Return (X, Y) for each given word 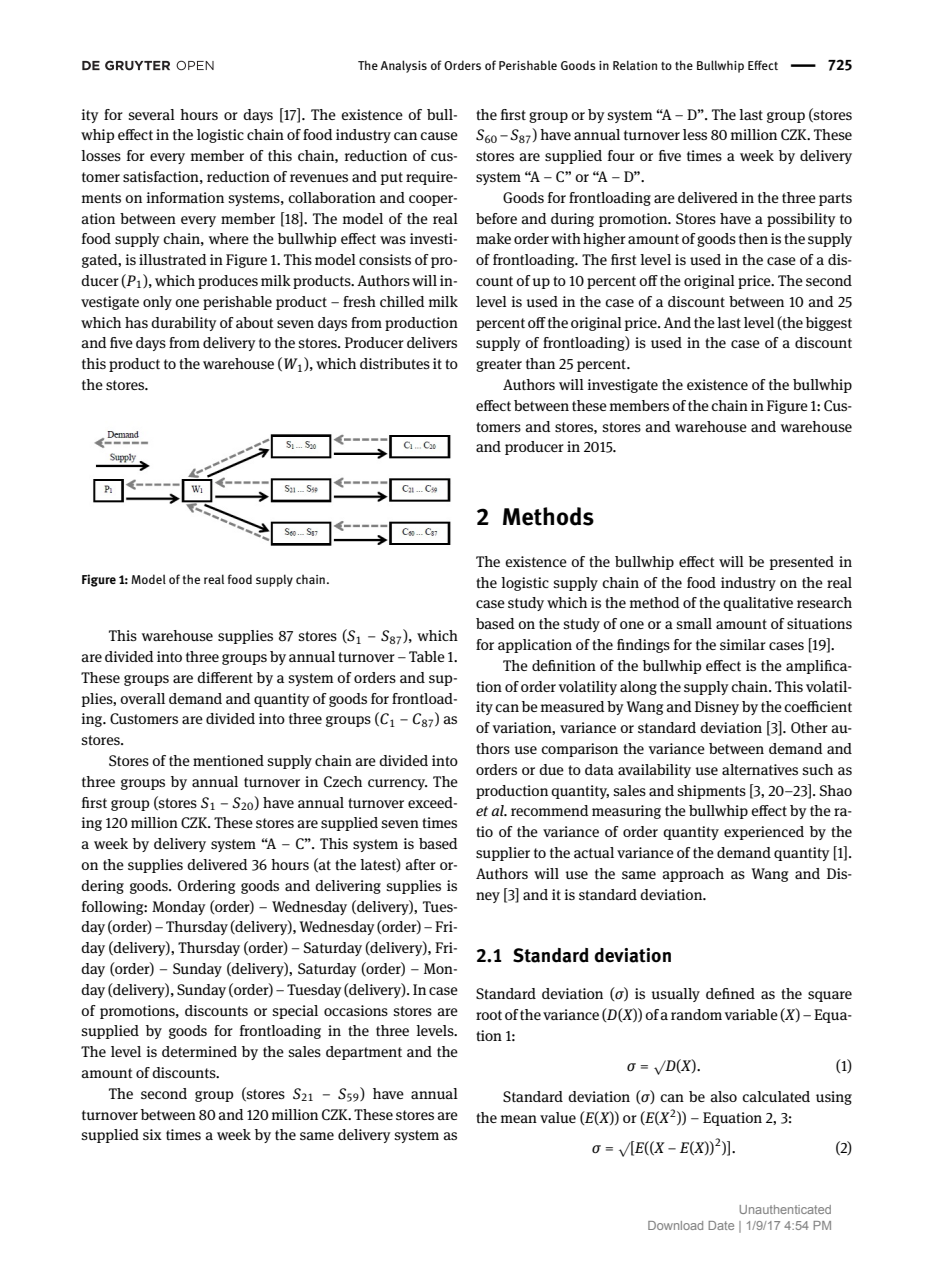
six (152, 1134)
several (151, 114)
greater (499, 365)
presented (802, 563)
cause (439, 136)
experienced (764, 833)
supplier (503, 854)
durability (184, 324)
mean (519, 1119)
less (695, 134)
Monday (179, 908)
